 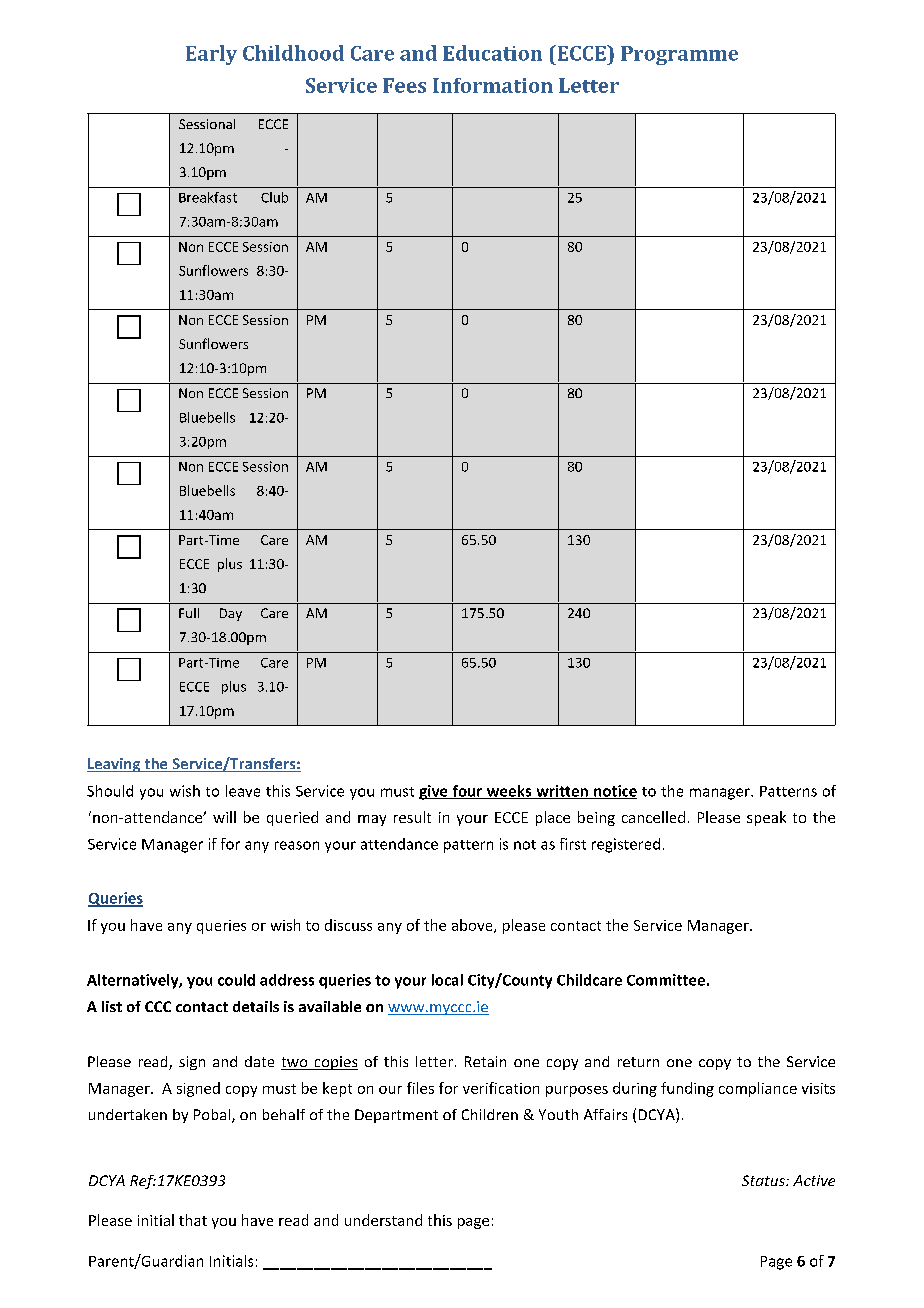 I want to click on notice, so click(x=614, y=792).
